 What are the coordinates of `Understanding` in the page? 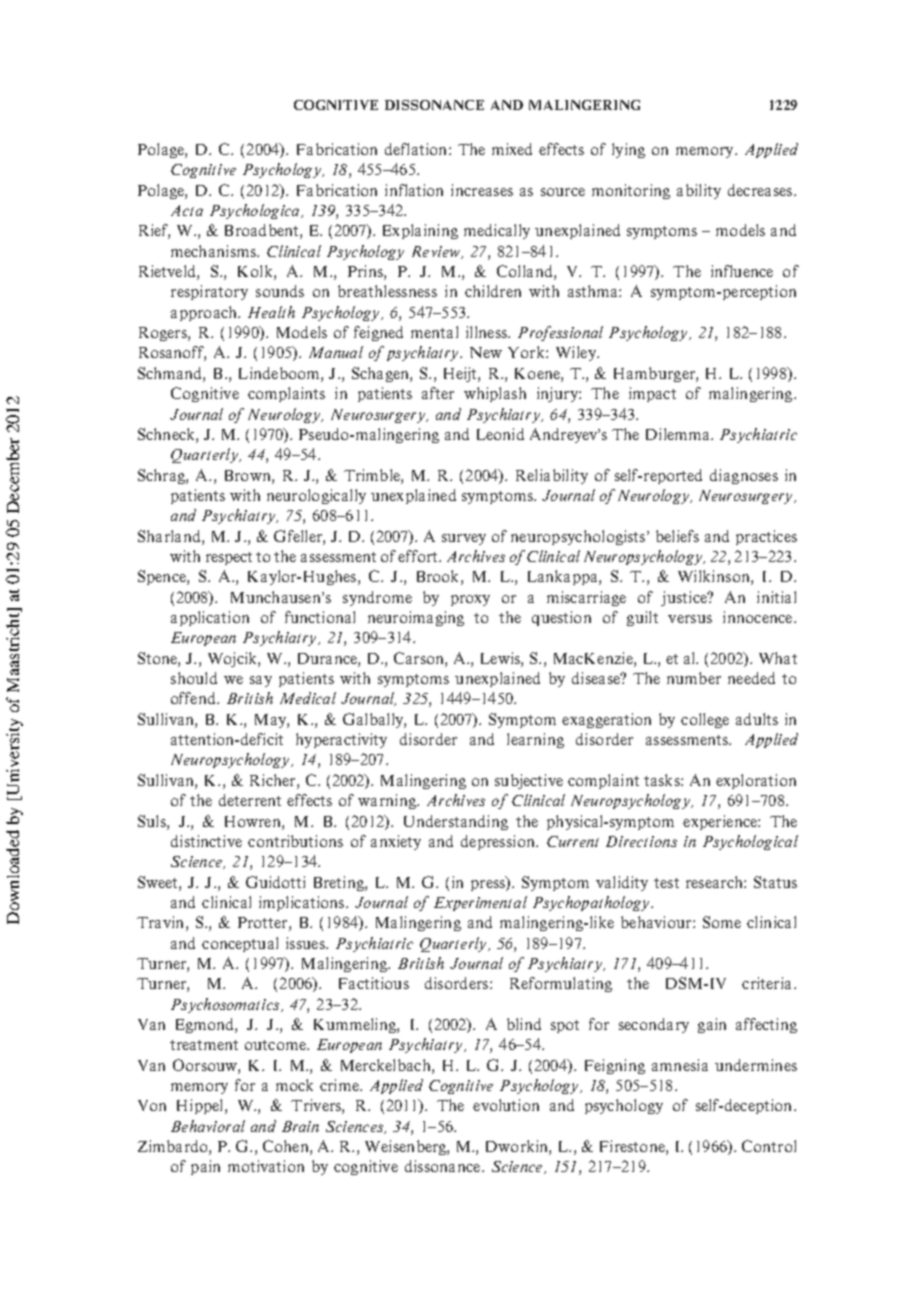 It's located at (456, 822).
